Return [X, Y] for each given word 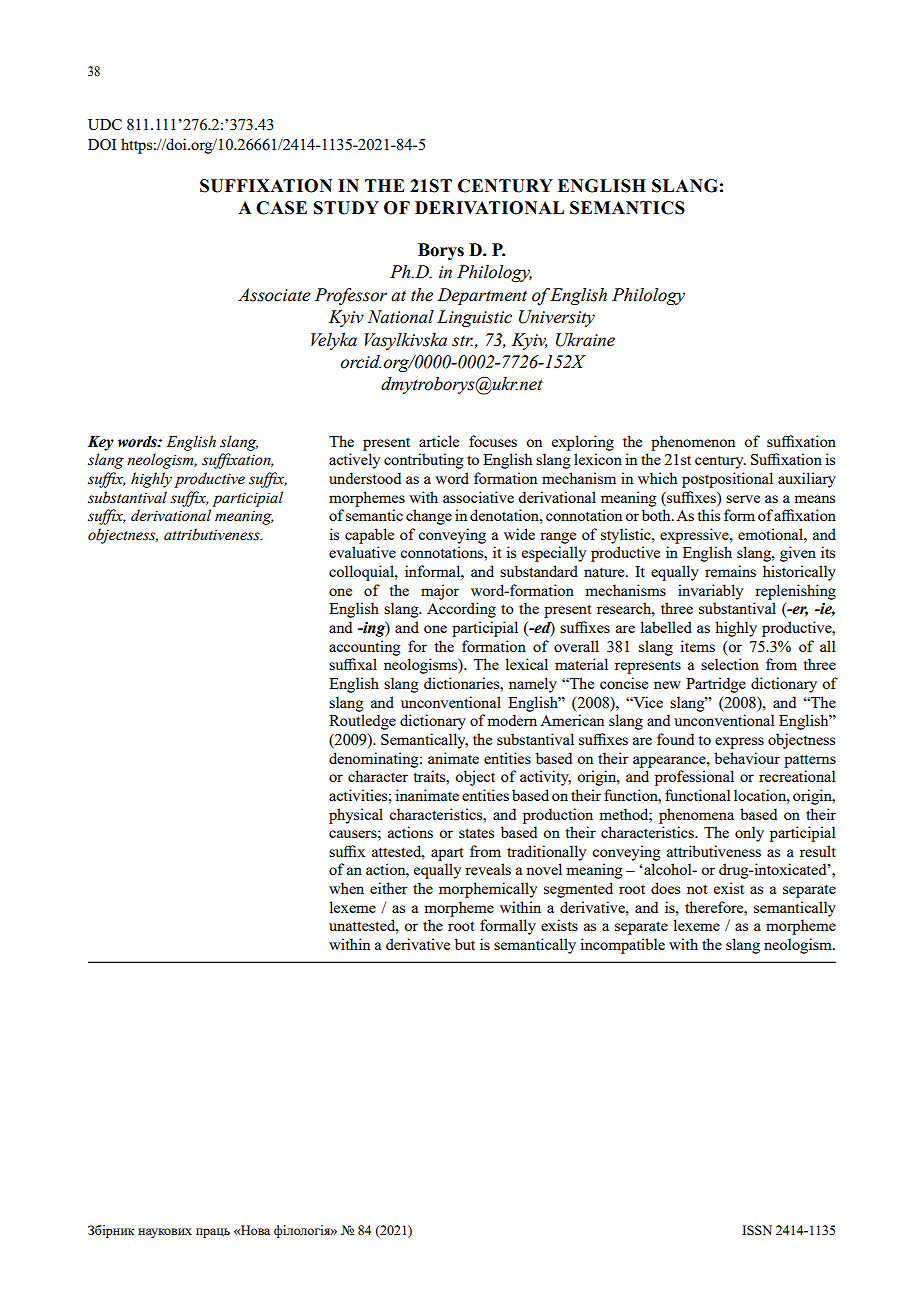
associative [478, 497]
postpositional [727, 480]
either [389, 888]
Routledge [362, 722]
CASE [281, 208]
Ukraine [585, 340]
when [346, 888]
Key [101, 443]
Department [482, 296]
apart [447, 854]
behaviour [747, 758]
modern [512, 720]
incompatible [622, 946]
